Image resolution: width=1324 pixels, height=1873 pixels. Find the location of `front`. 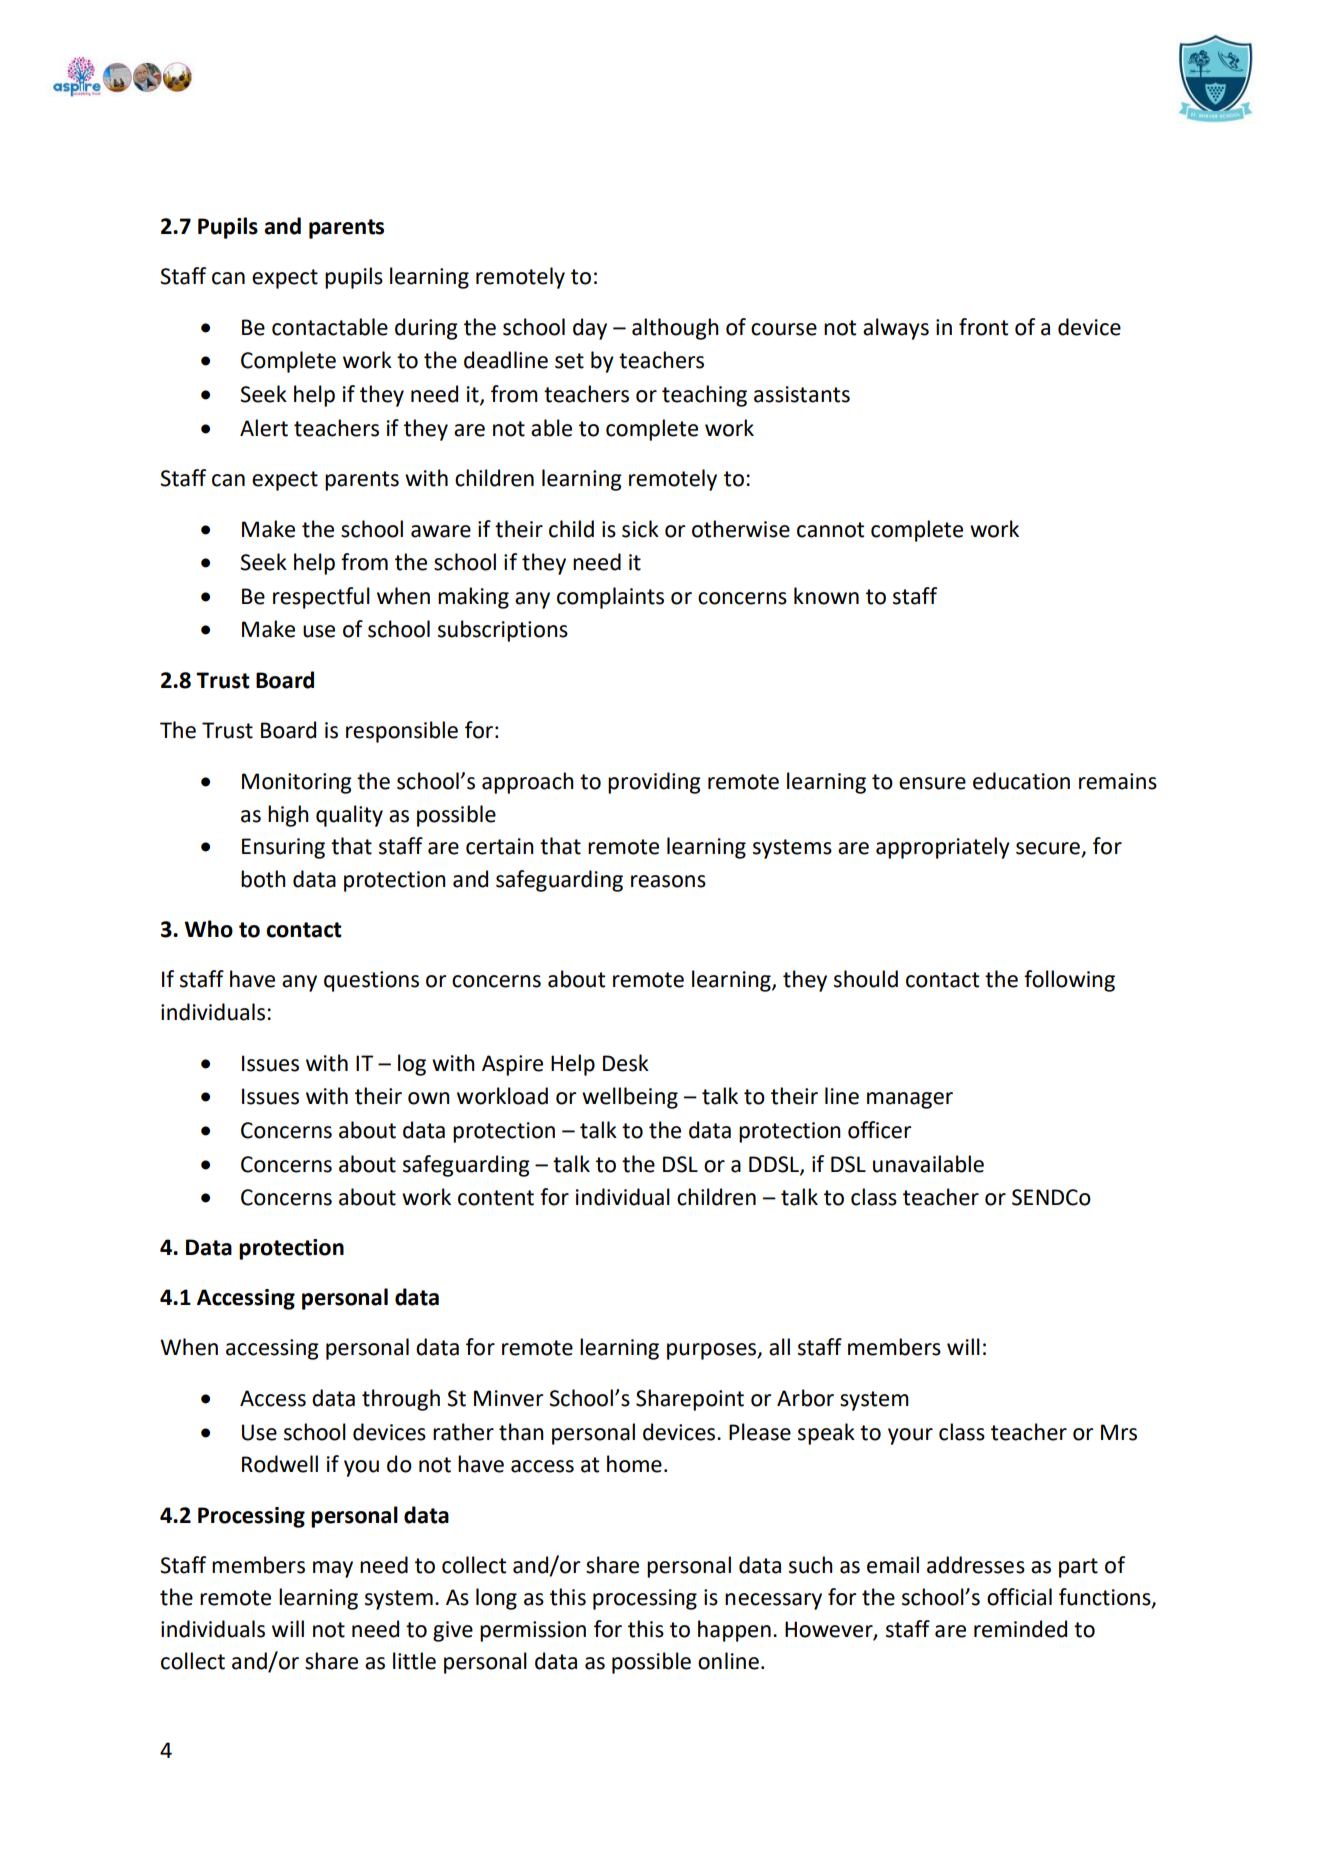

front is located at coordinates (983, 327).
